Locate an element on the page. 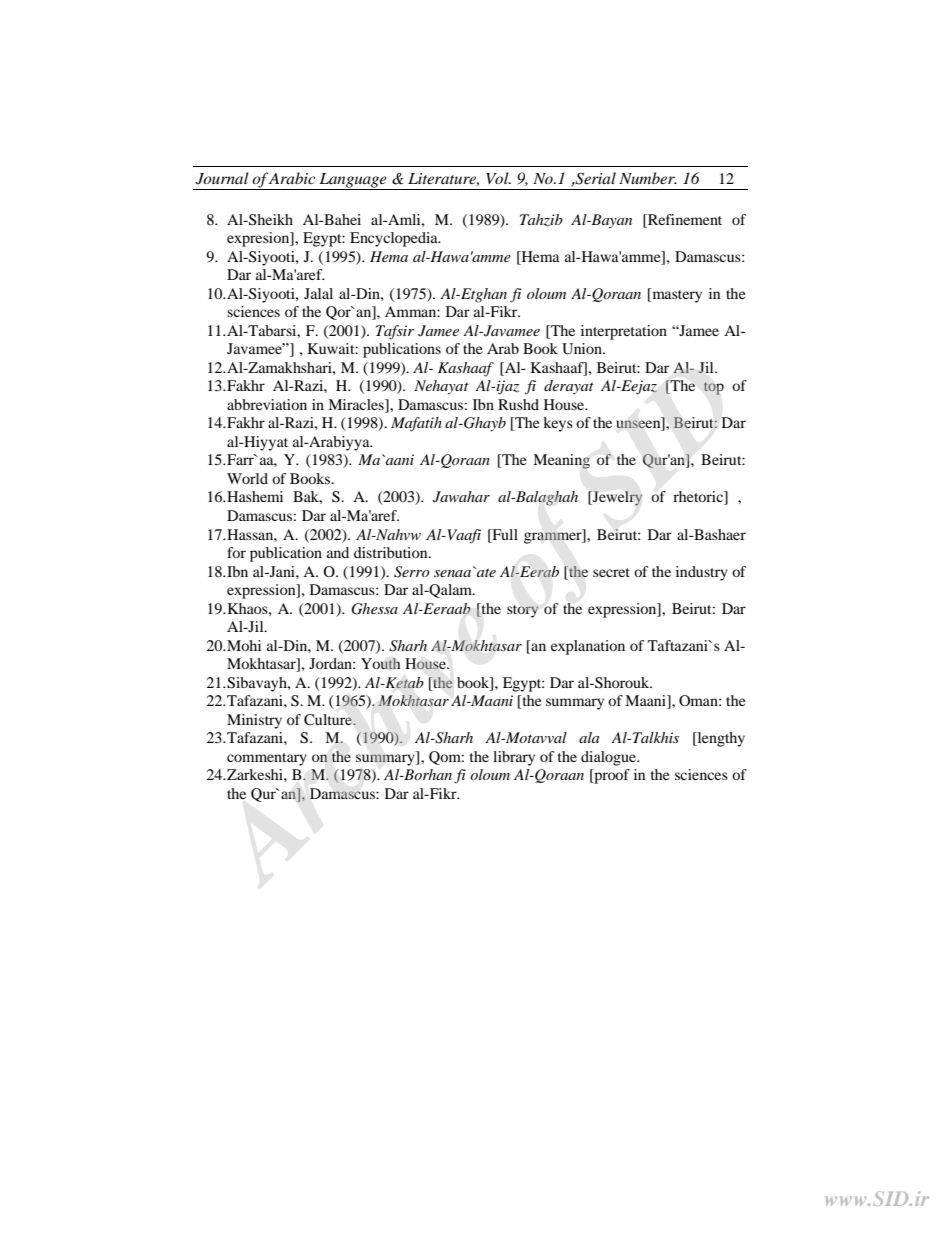 The width and height of the image is (952, 1233). World is located at coordinates (247, 478).
